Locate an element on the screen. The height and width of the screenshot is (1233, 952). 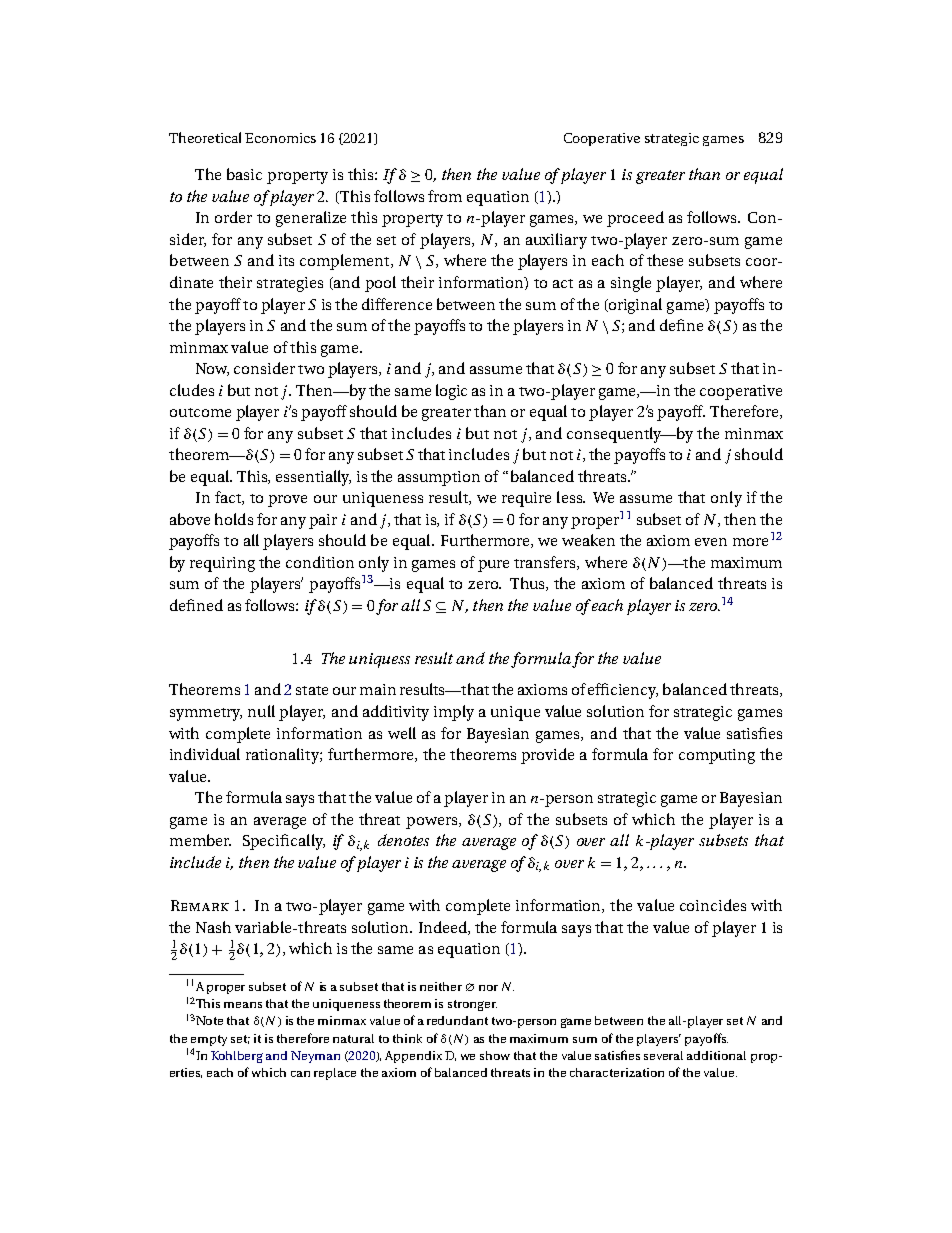
requiring is located at coordinates (222, 564).
